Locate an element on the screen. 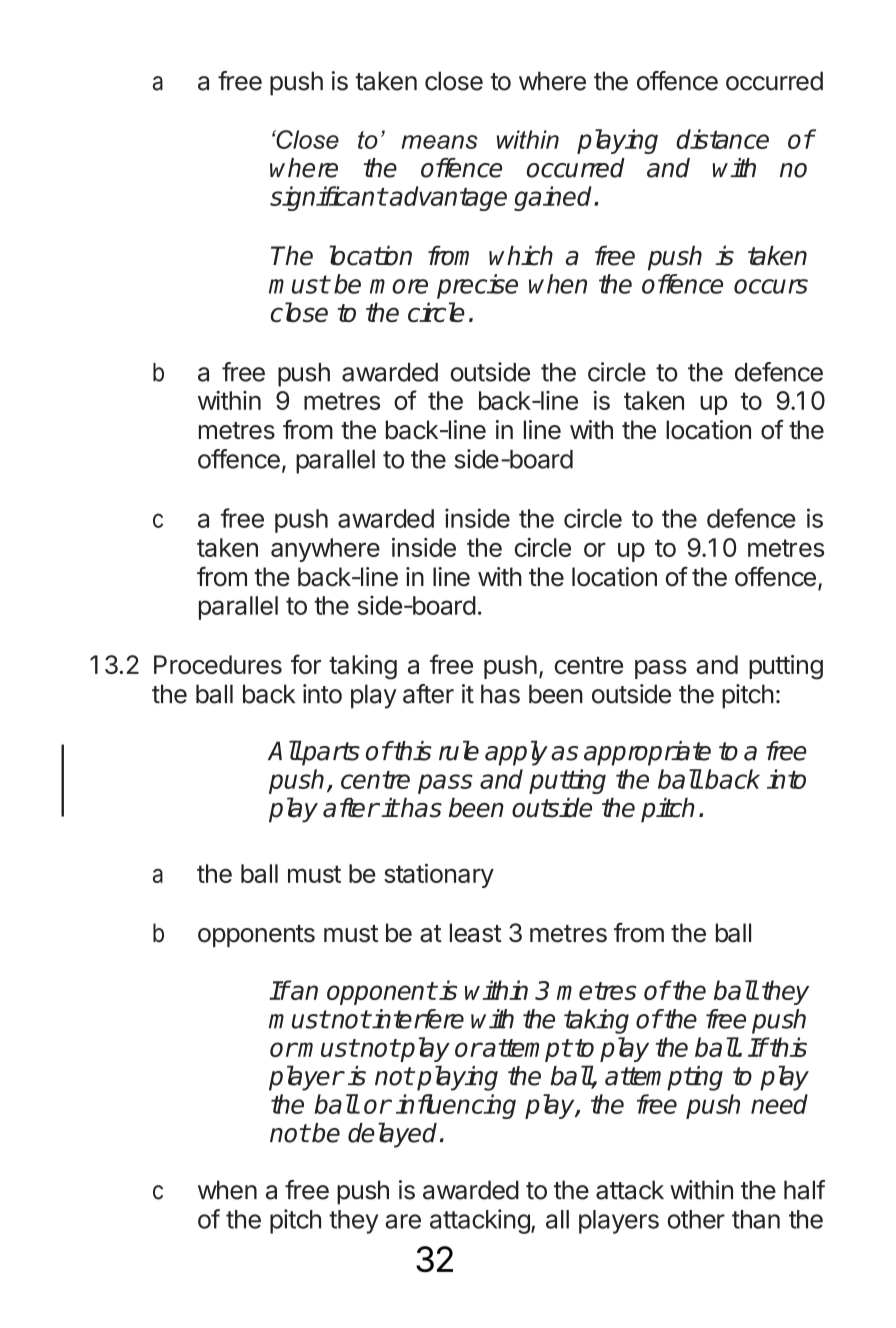 Image resolution: width=896 pixels, height=1328 pixels. significant is located at coordinates (328, 198).
